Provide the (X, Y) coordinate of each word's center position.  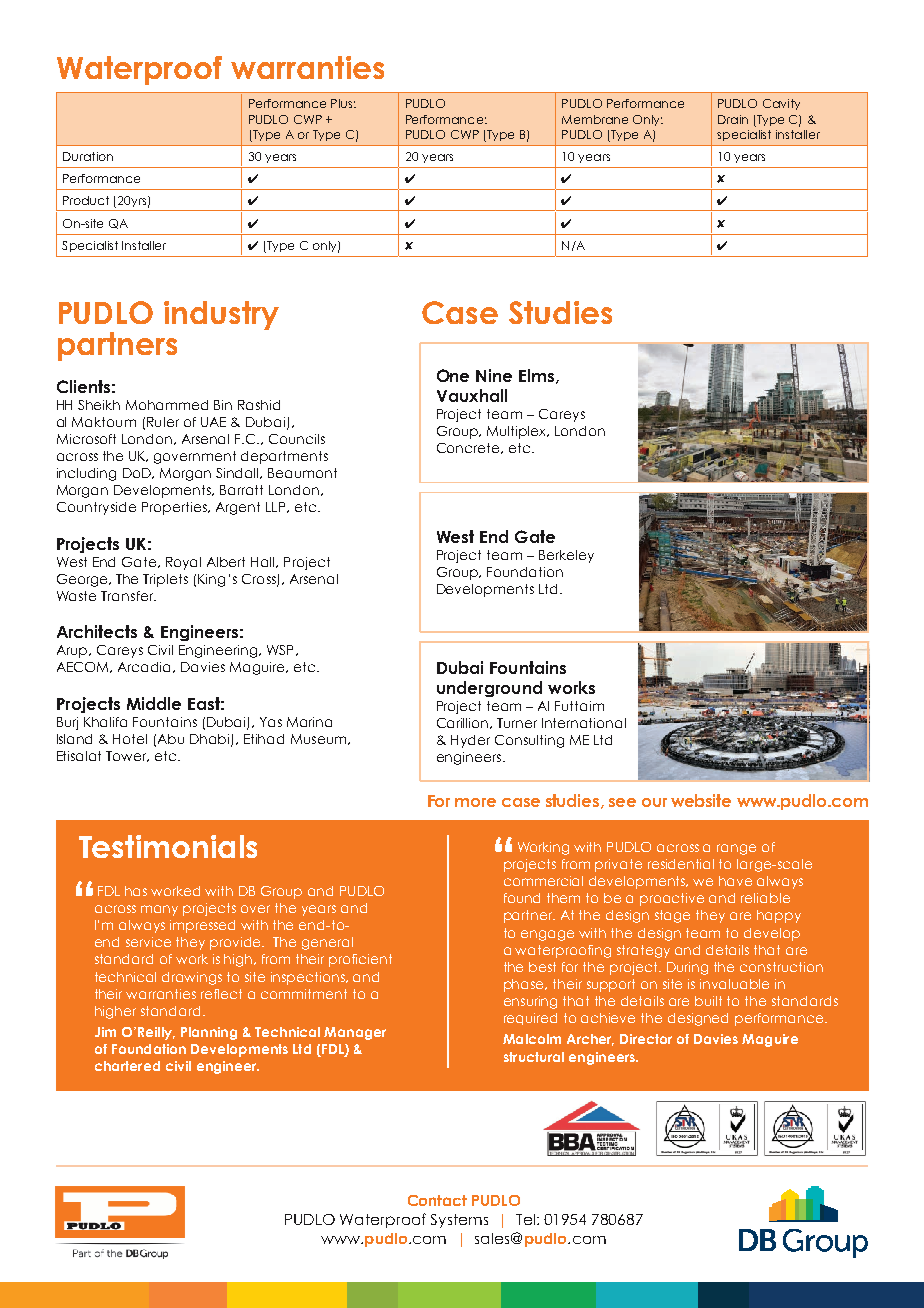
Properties (175, 508)
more (475, 802)
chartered (127, 1066)
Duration (88, 156)
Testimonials (168, 846)
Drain (733, 119)
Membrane (595, 119)
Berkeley (566, 556)
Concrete (470, 448)
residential (681, 864)
